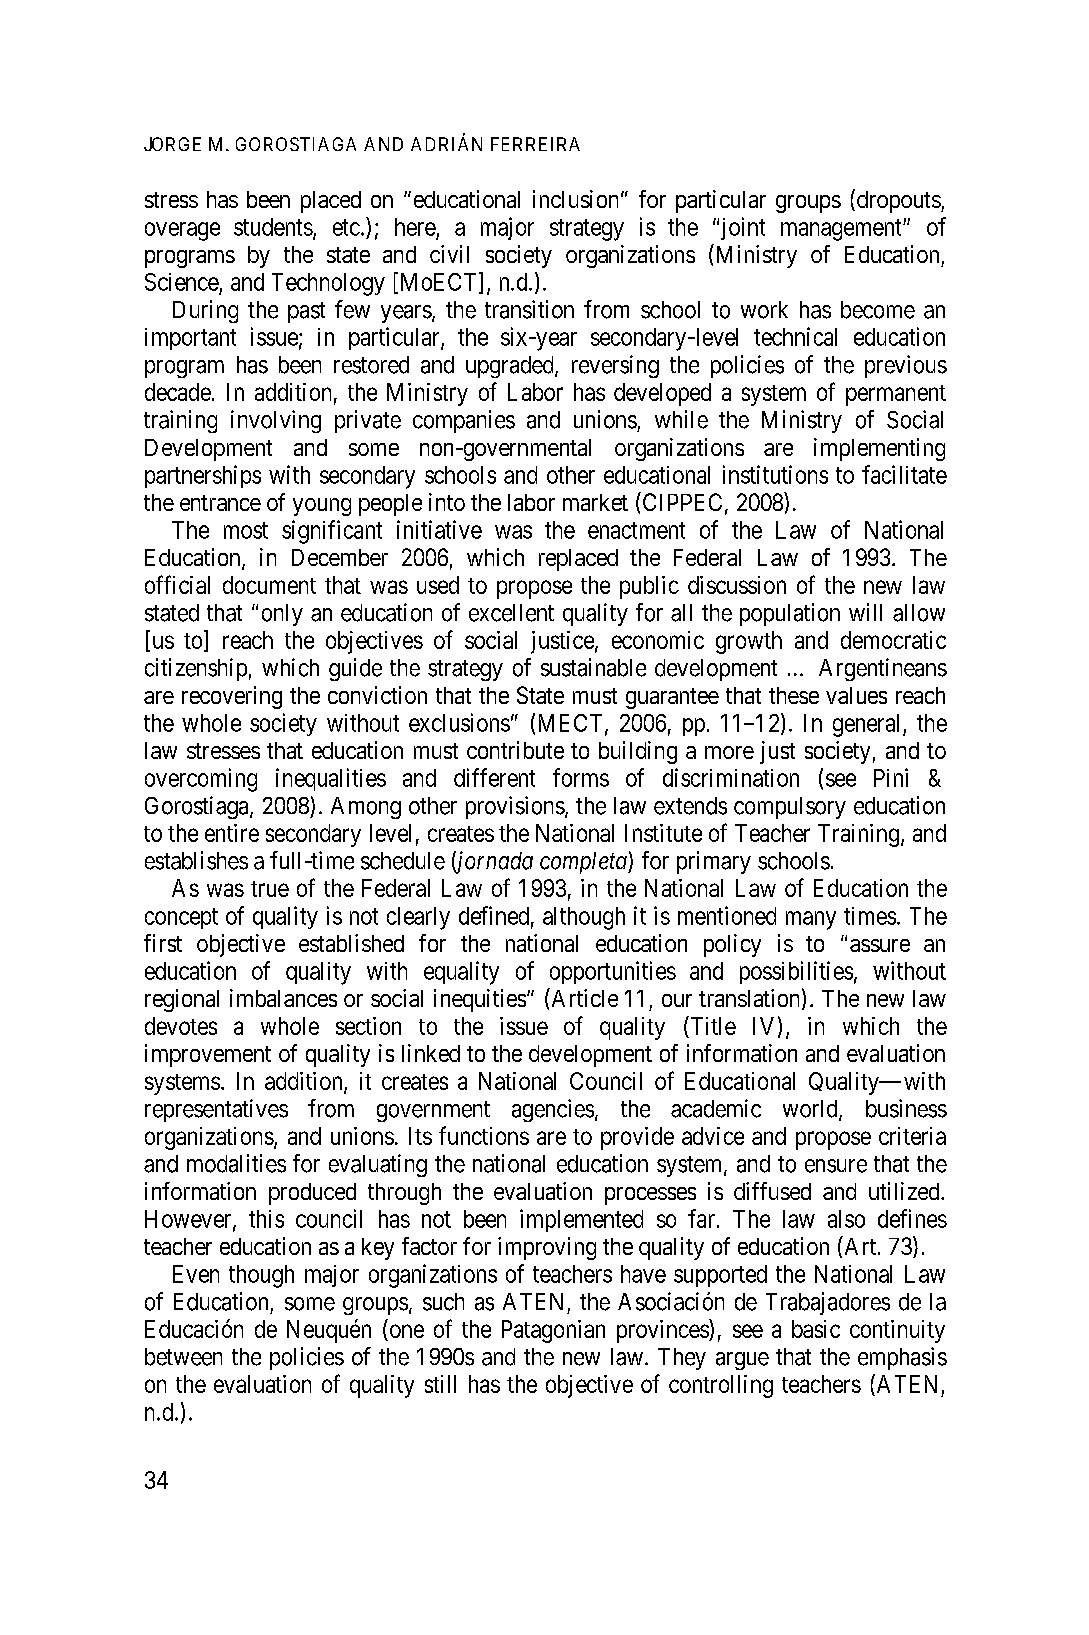 Image resolution: width=1089 pixels, height=1635 pixels. I want to click on between, so click(183, 1357).
